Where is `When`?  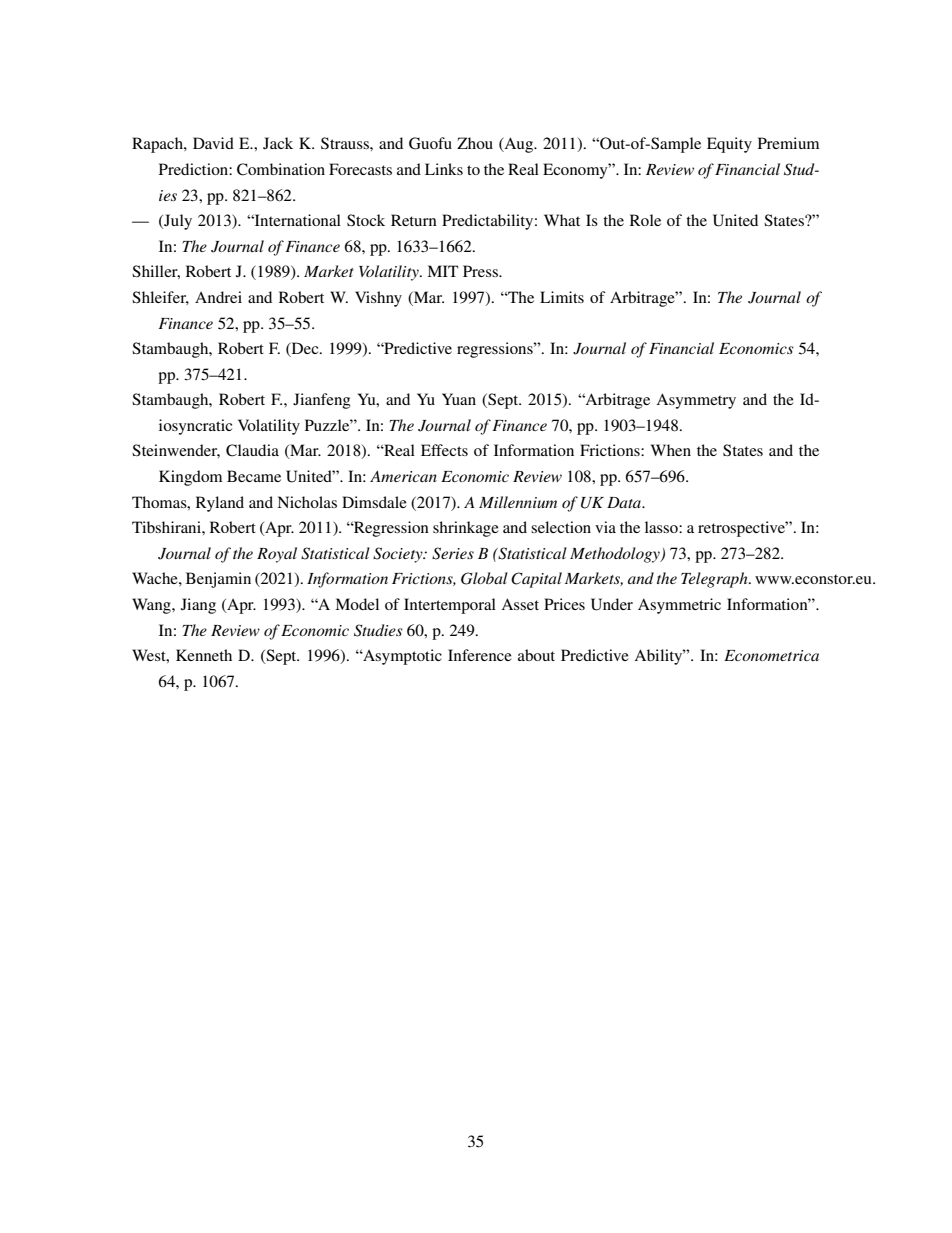
When is located at coordinates (671, 450).
